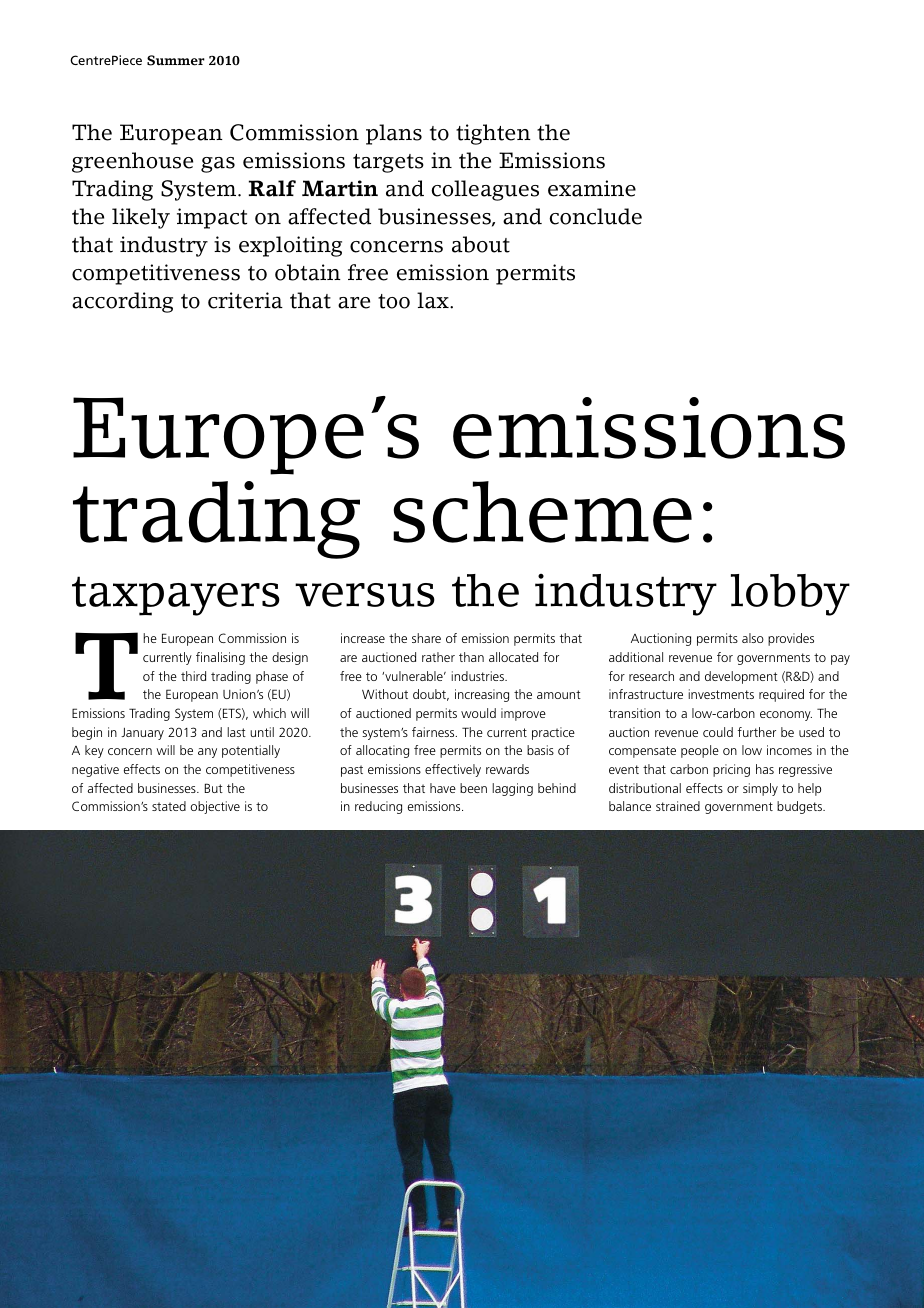 The height and width of the image is (1308, 924). What do you see at coordinates (481, 244) in the image?
I see `about` at bounding box center [481, 244].
